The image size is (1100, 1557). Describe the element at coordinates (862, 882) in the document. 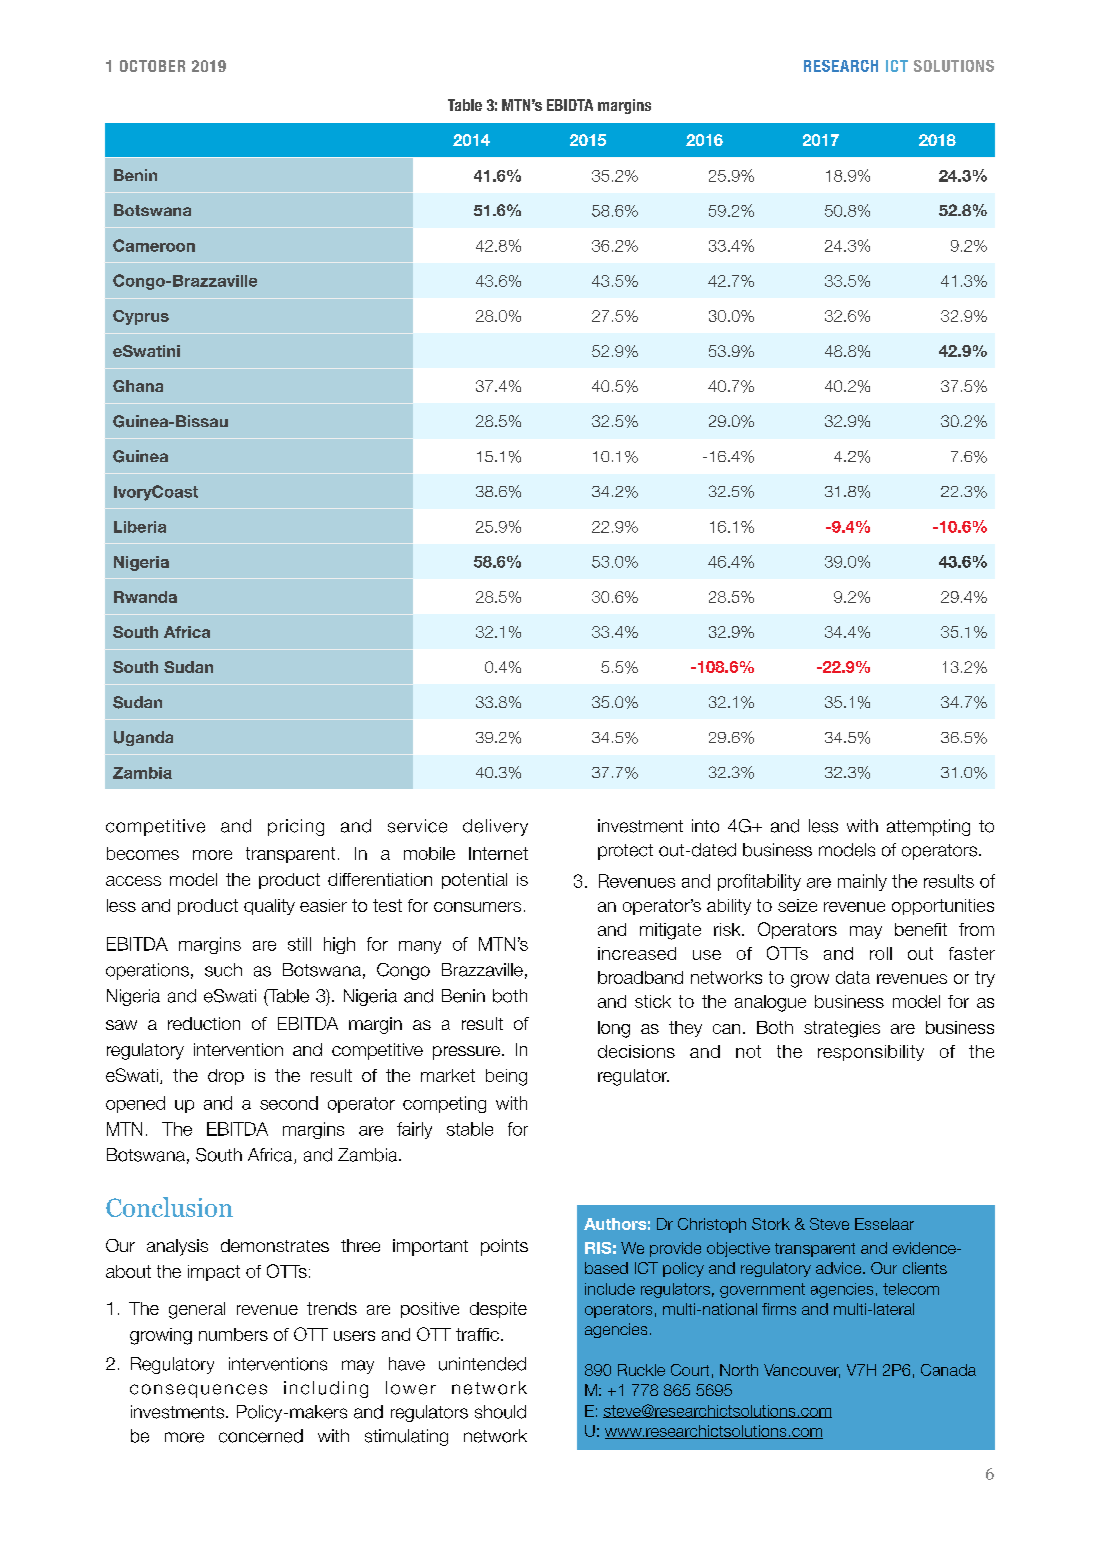

I see `mainly` at that location.
